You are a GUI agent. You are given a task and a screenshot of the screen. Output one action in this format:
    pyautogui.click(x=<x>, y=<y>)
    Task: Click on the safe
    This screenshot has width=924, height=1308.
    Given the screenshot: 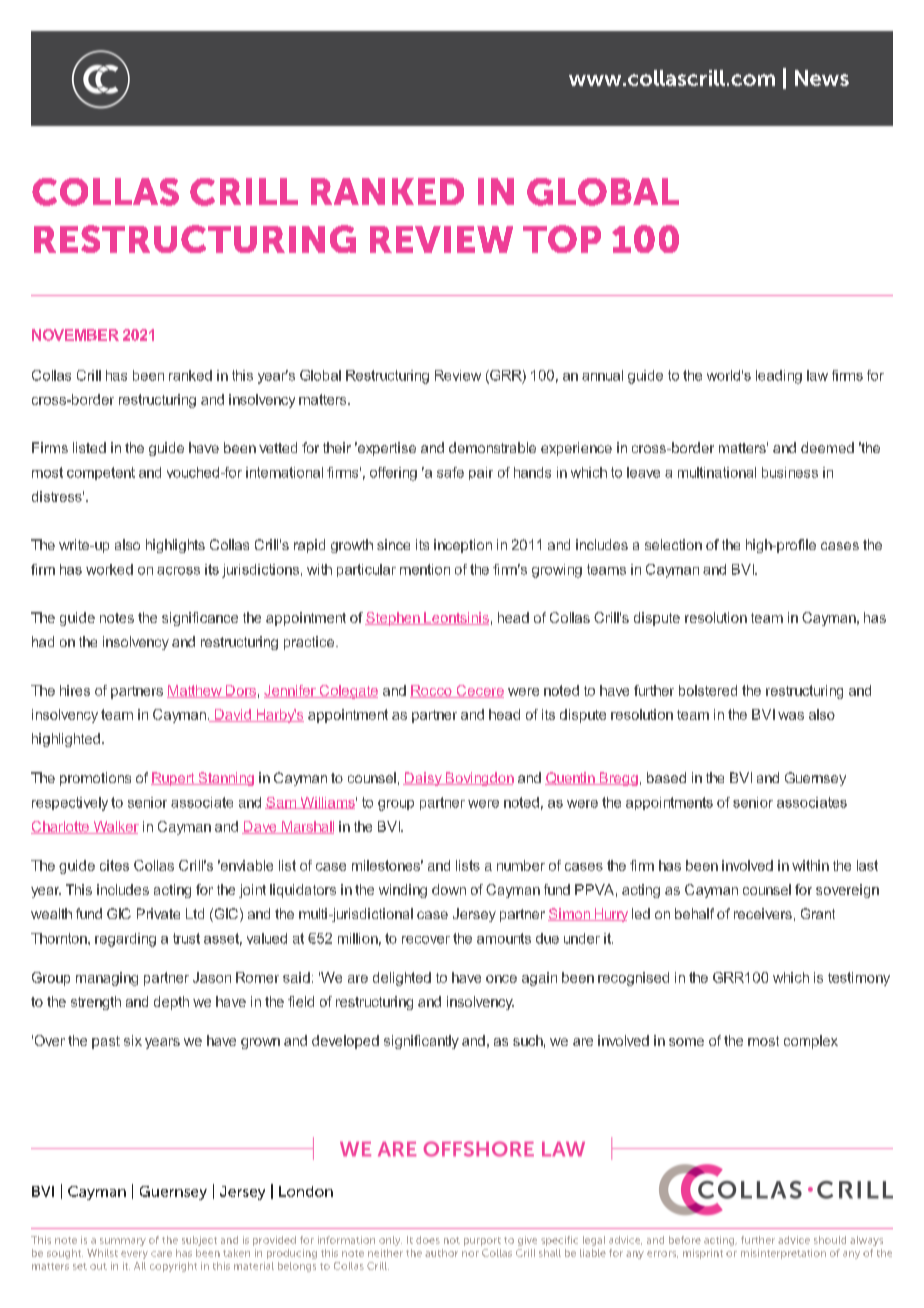 What is the action you would take?
    pyautogui.click(x=450, y=472)
